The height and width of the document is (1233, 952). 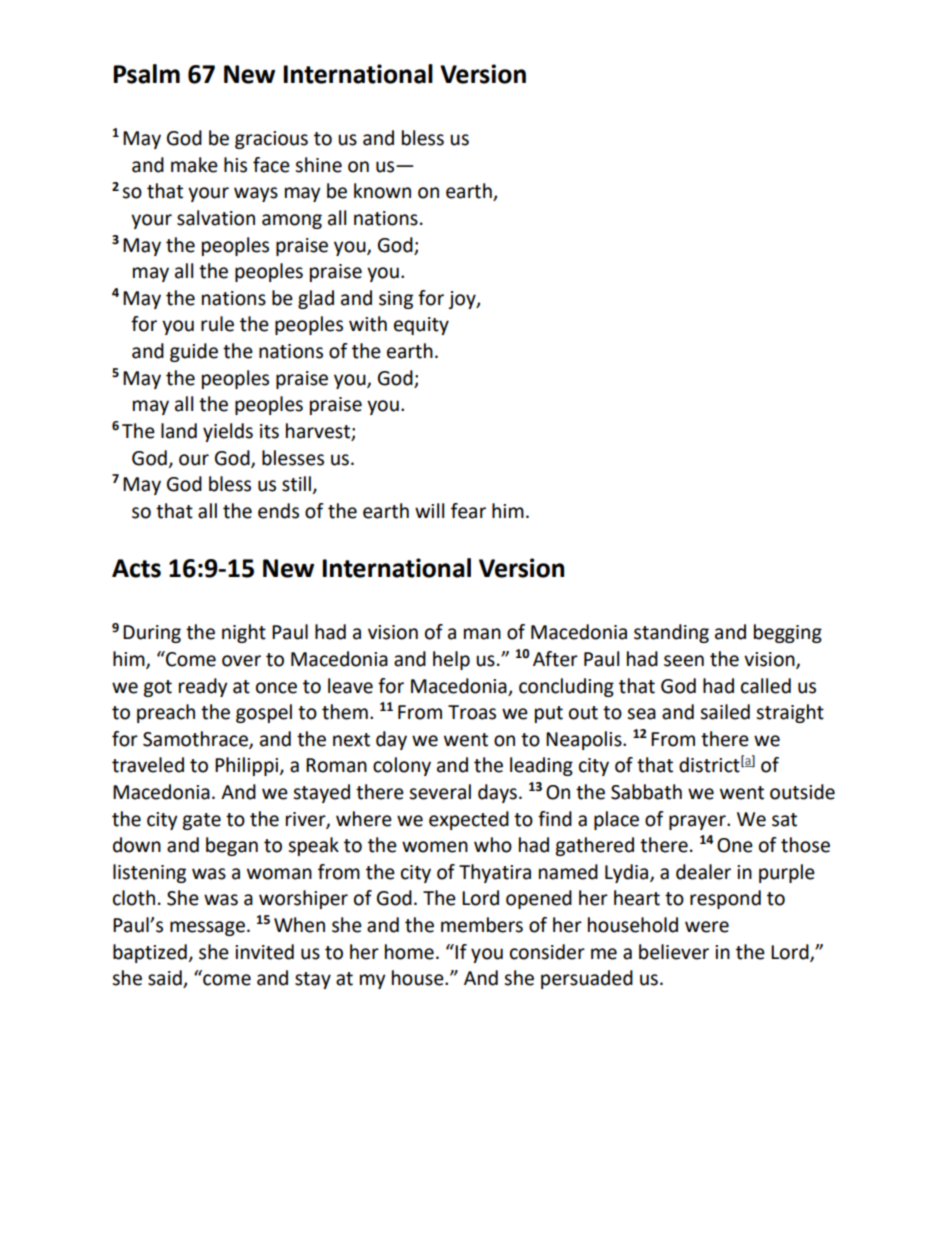 I want to click on equity, so click(x=421, y=326).
